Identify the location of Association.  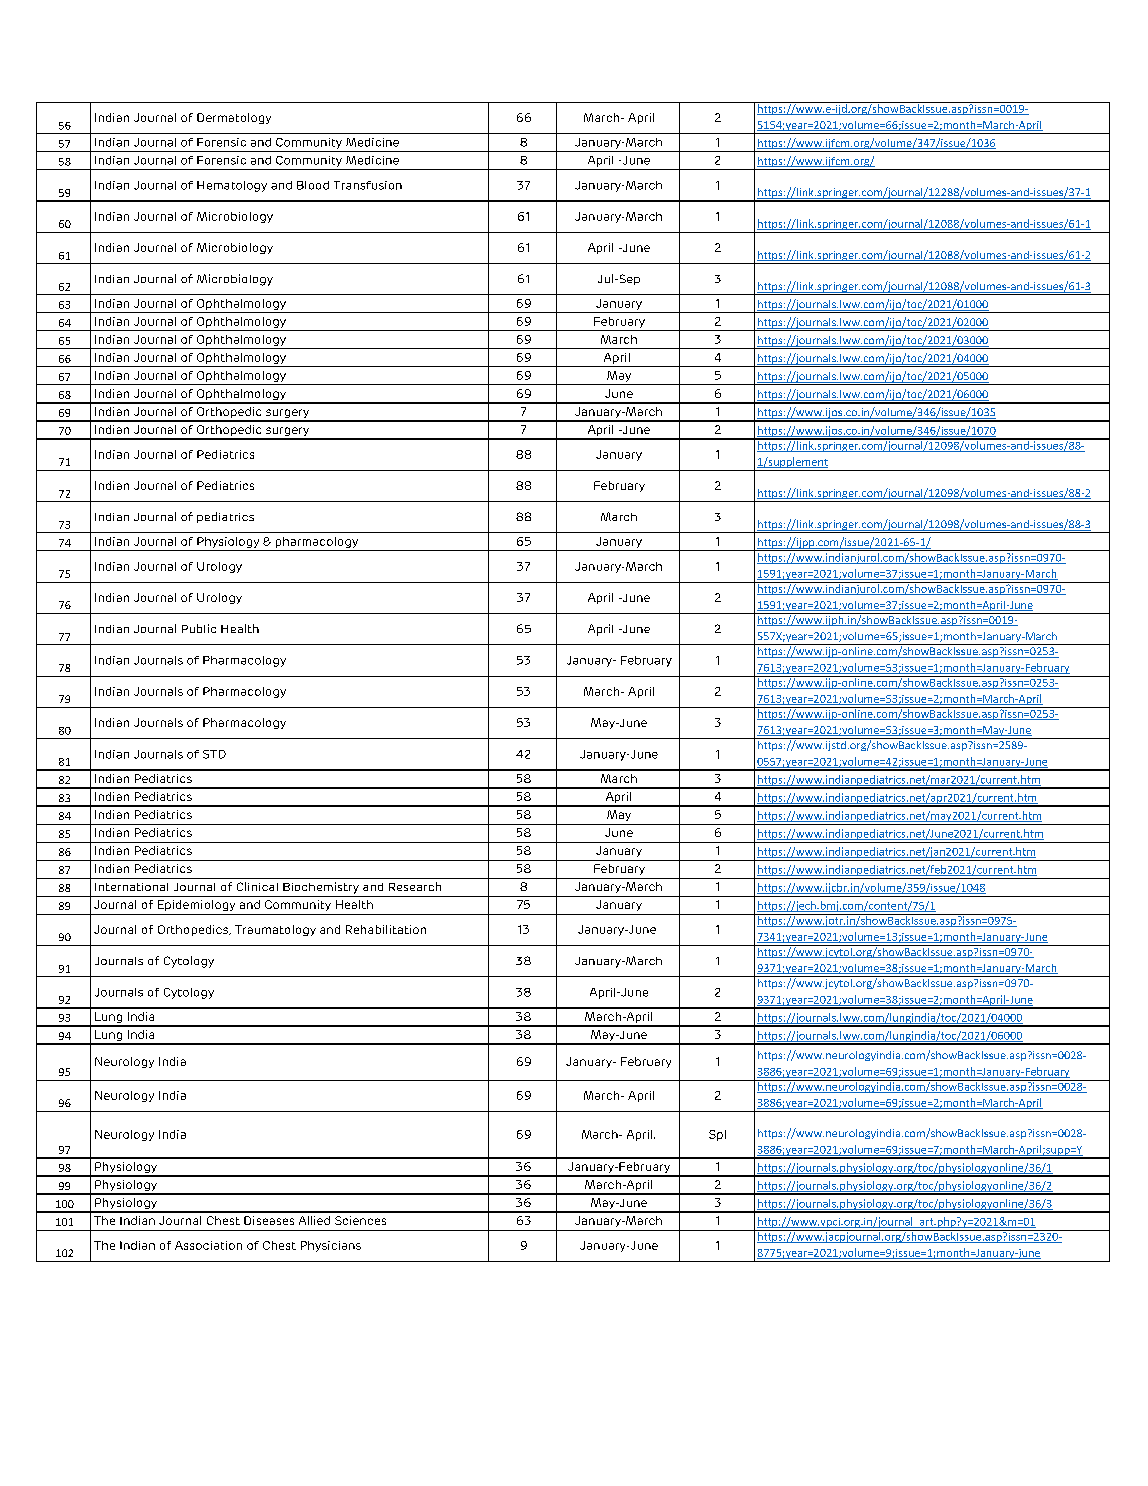
(208, 1245).
